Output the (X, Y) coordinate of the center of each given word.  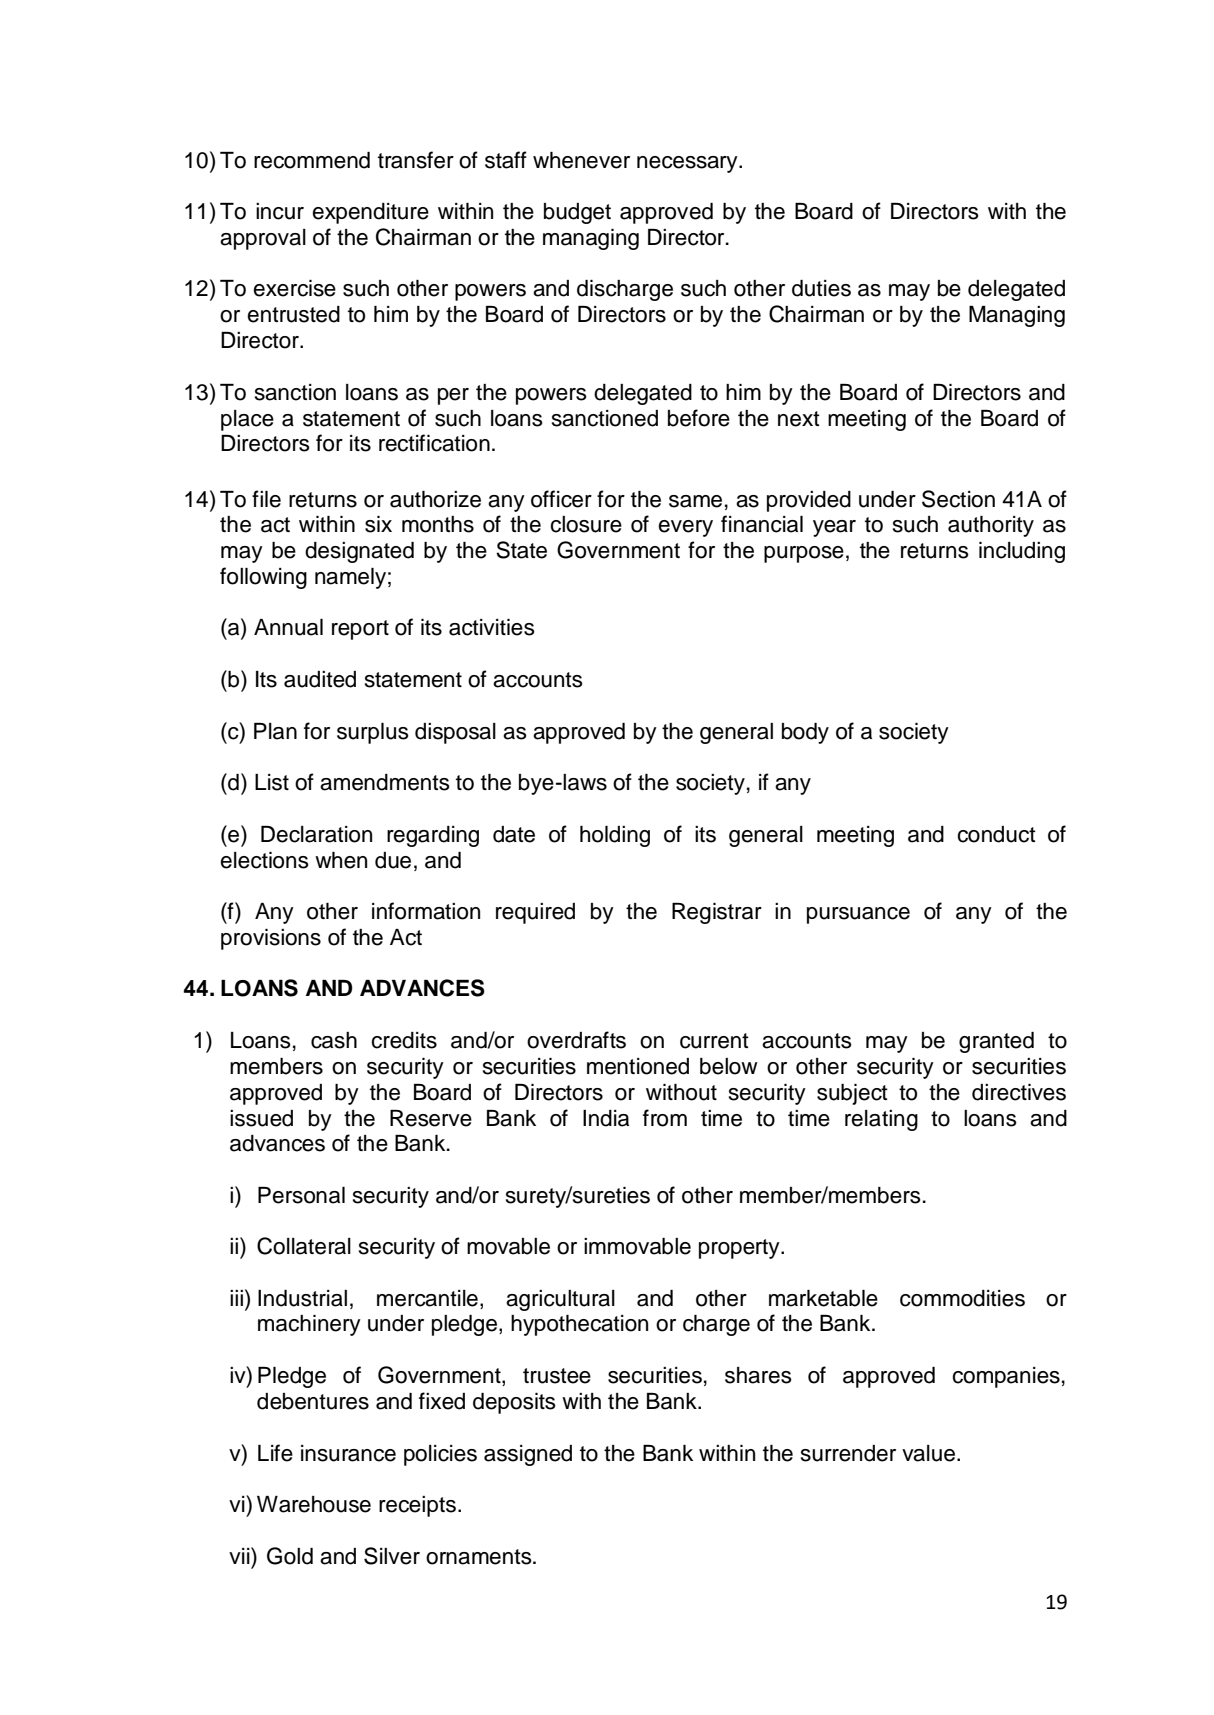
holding (615, 836)
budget (577, 213)
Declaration (316, 834)
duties (821, 288)
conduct (996, 834)
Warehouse (314, 1504)
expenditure (370, 213)
